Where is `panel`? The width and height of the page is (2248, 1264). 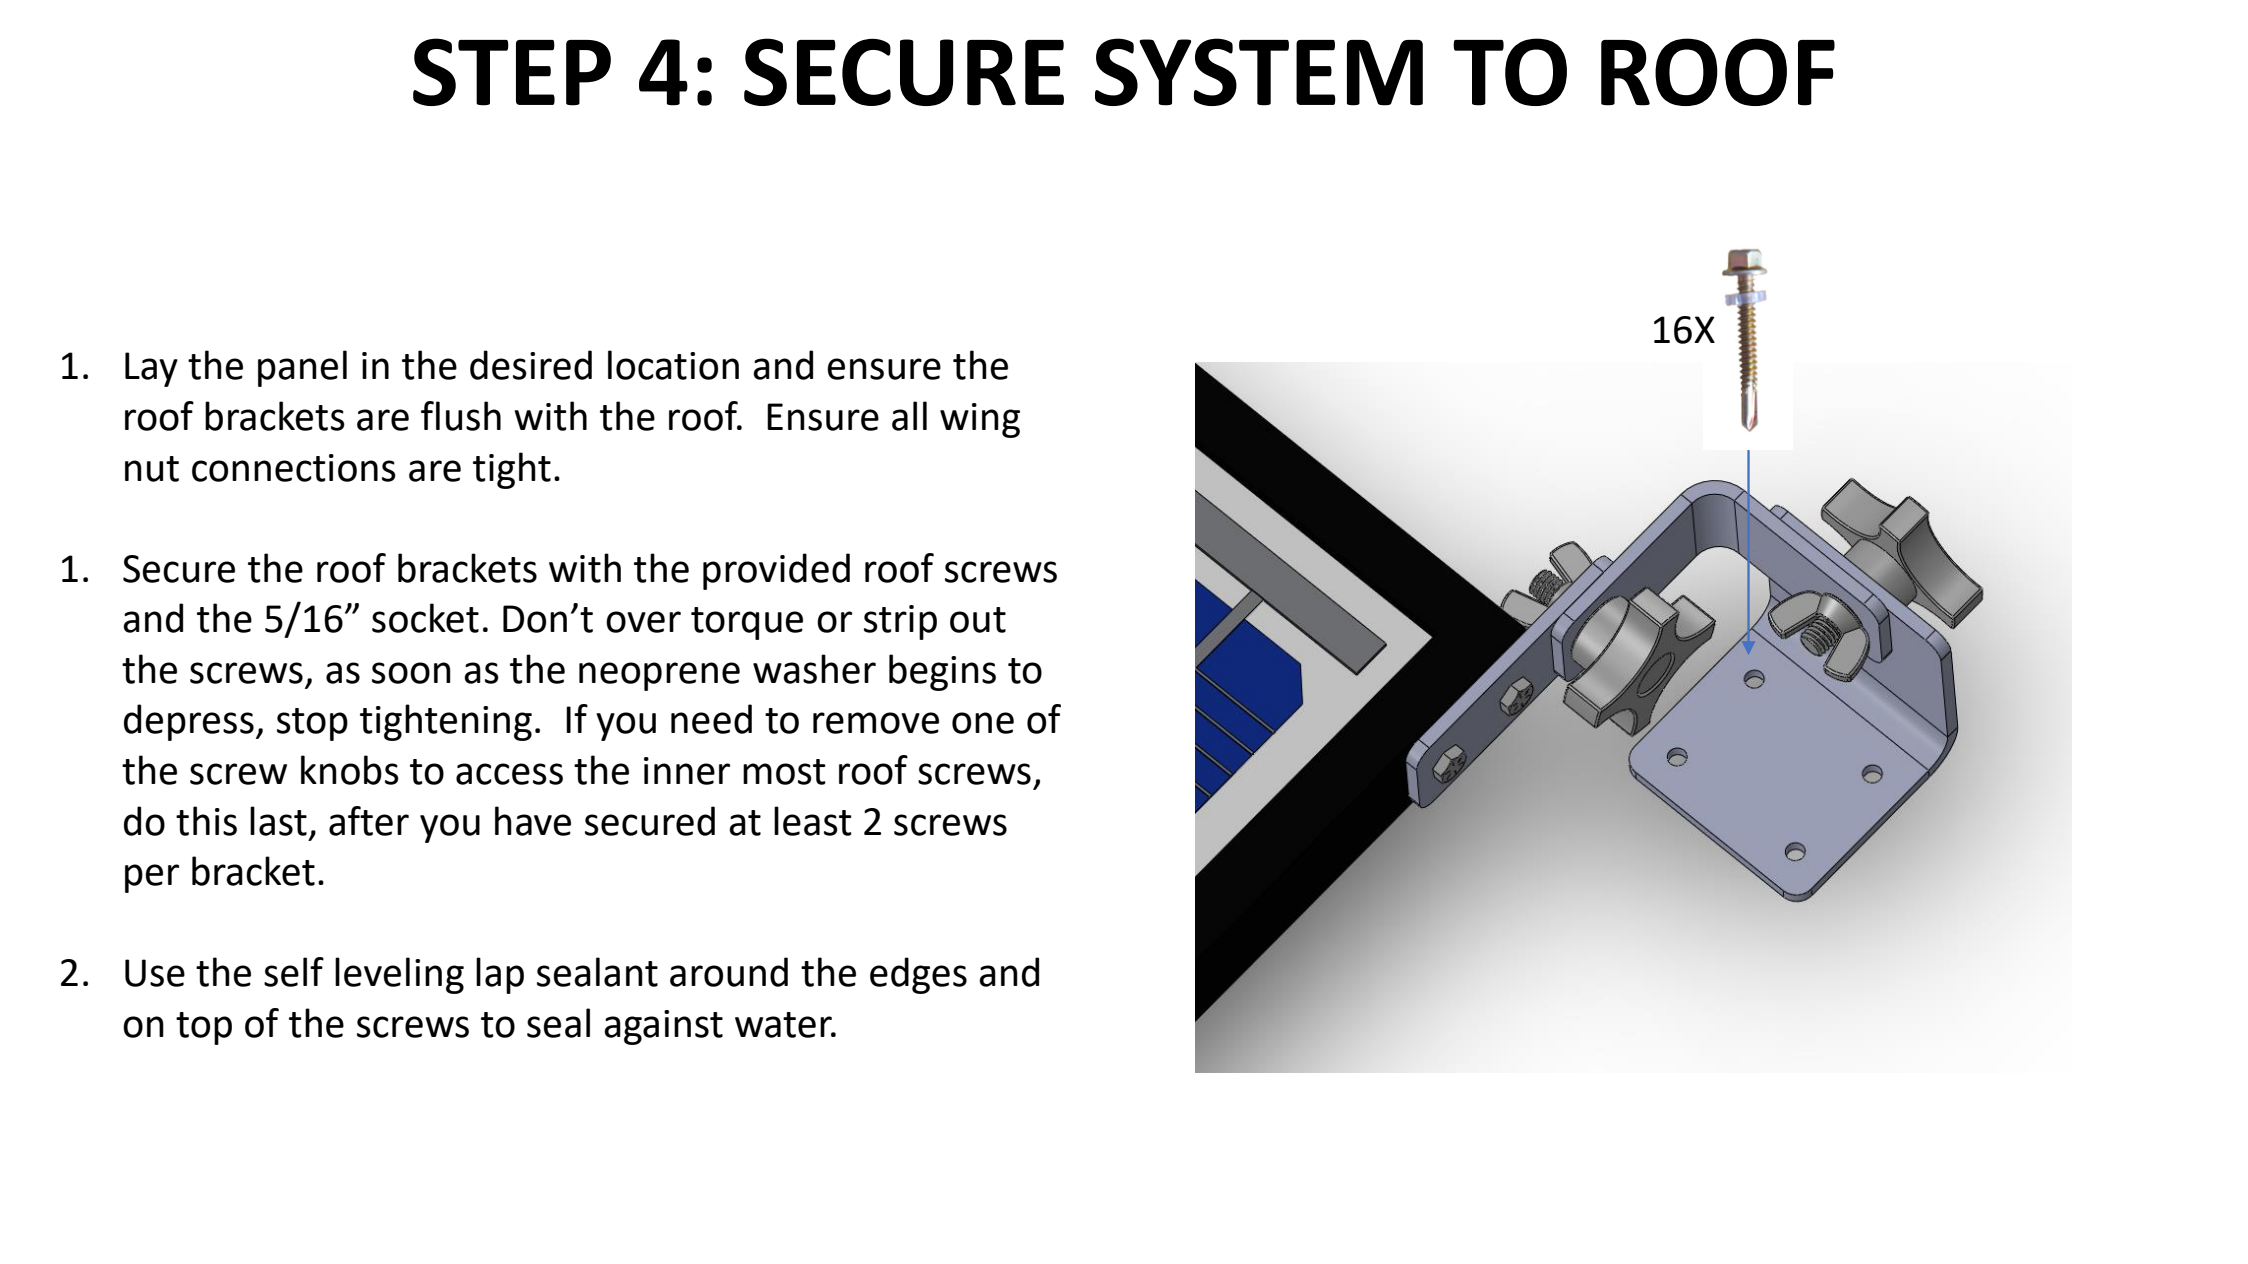
panel is located at coordinates (302, 368).
